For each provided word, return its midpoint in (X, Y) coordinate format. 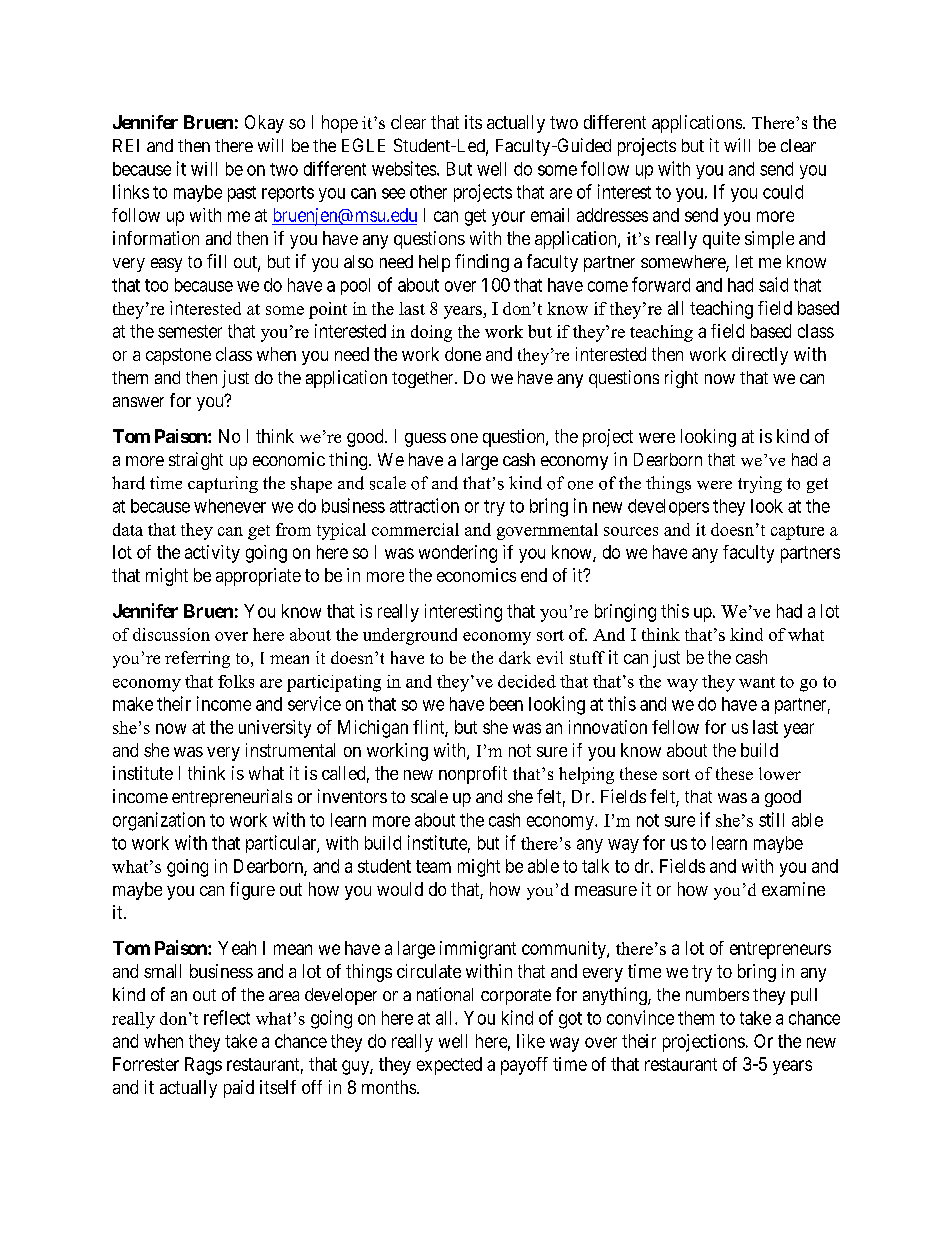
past (242, 194)
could (783, 192)
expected (449, 1066)
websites (404, 168)
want (757, 682)
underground (410, 636)
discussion (171, 634)
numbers (717, 994)
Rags (203, 1066)
